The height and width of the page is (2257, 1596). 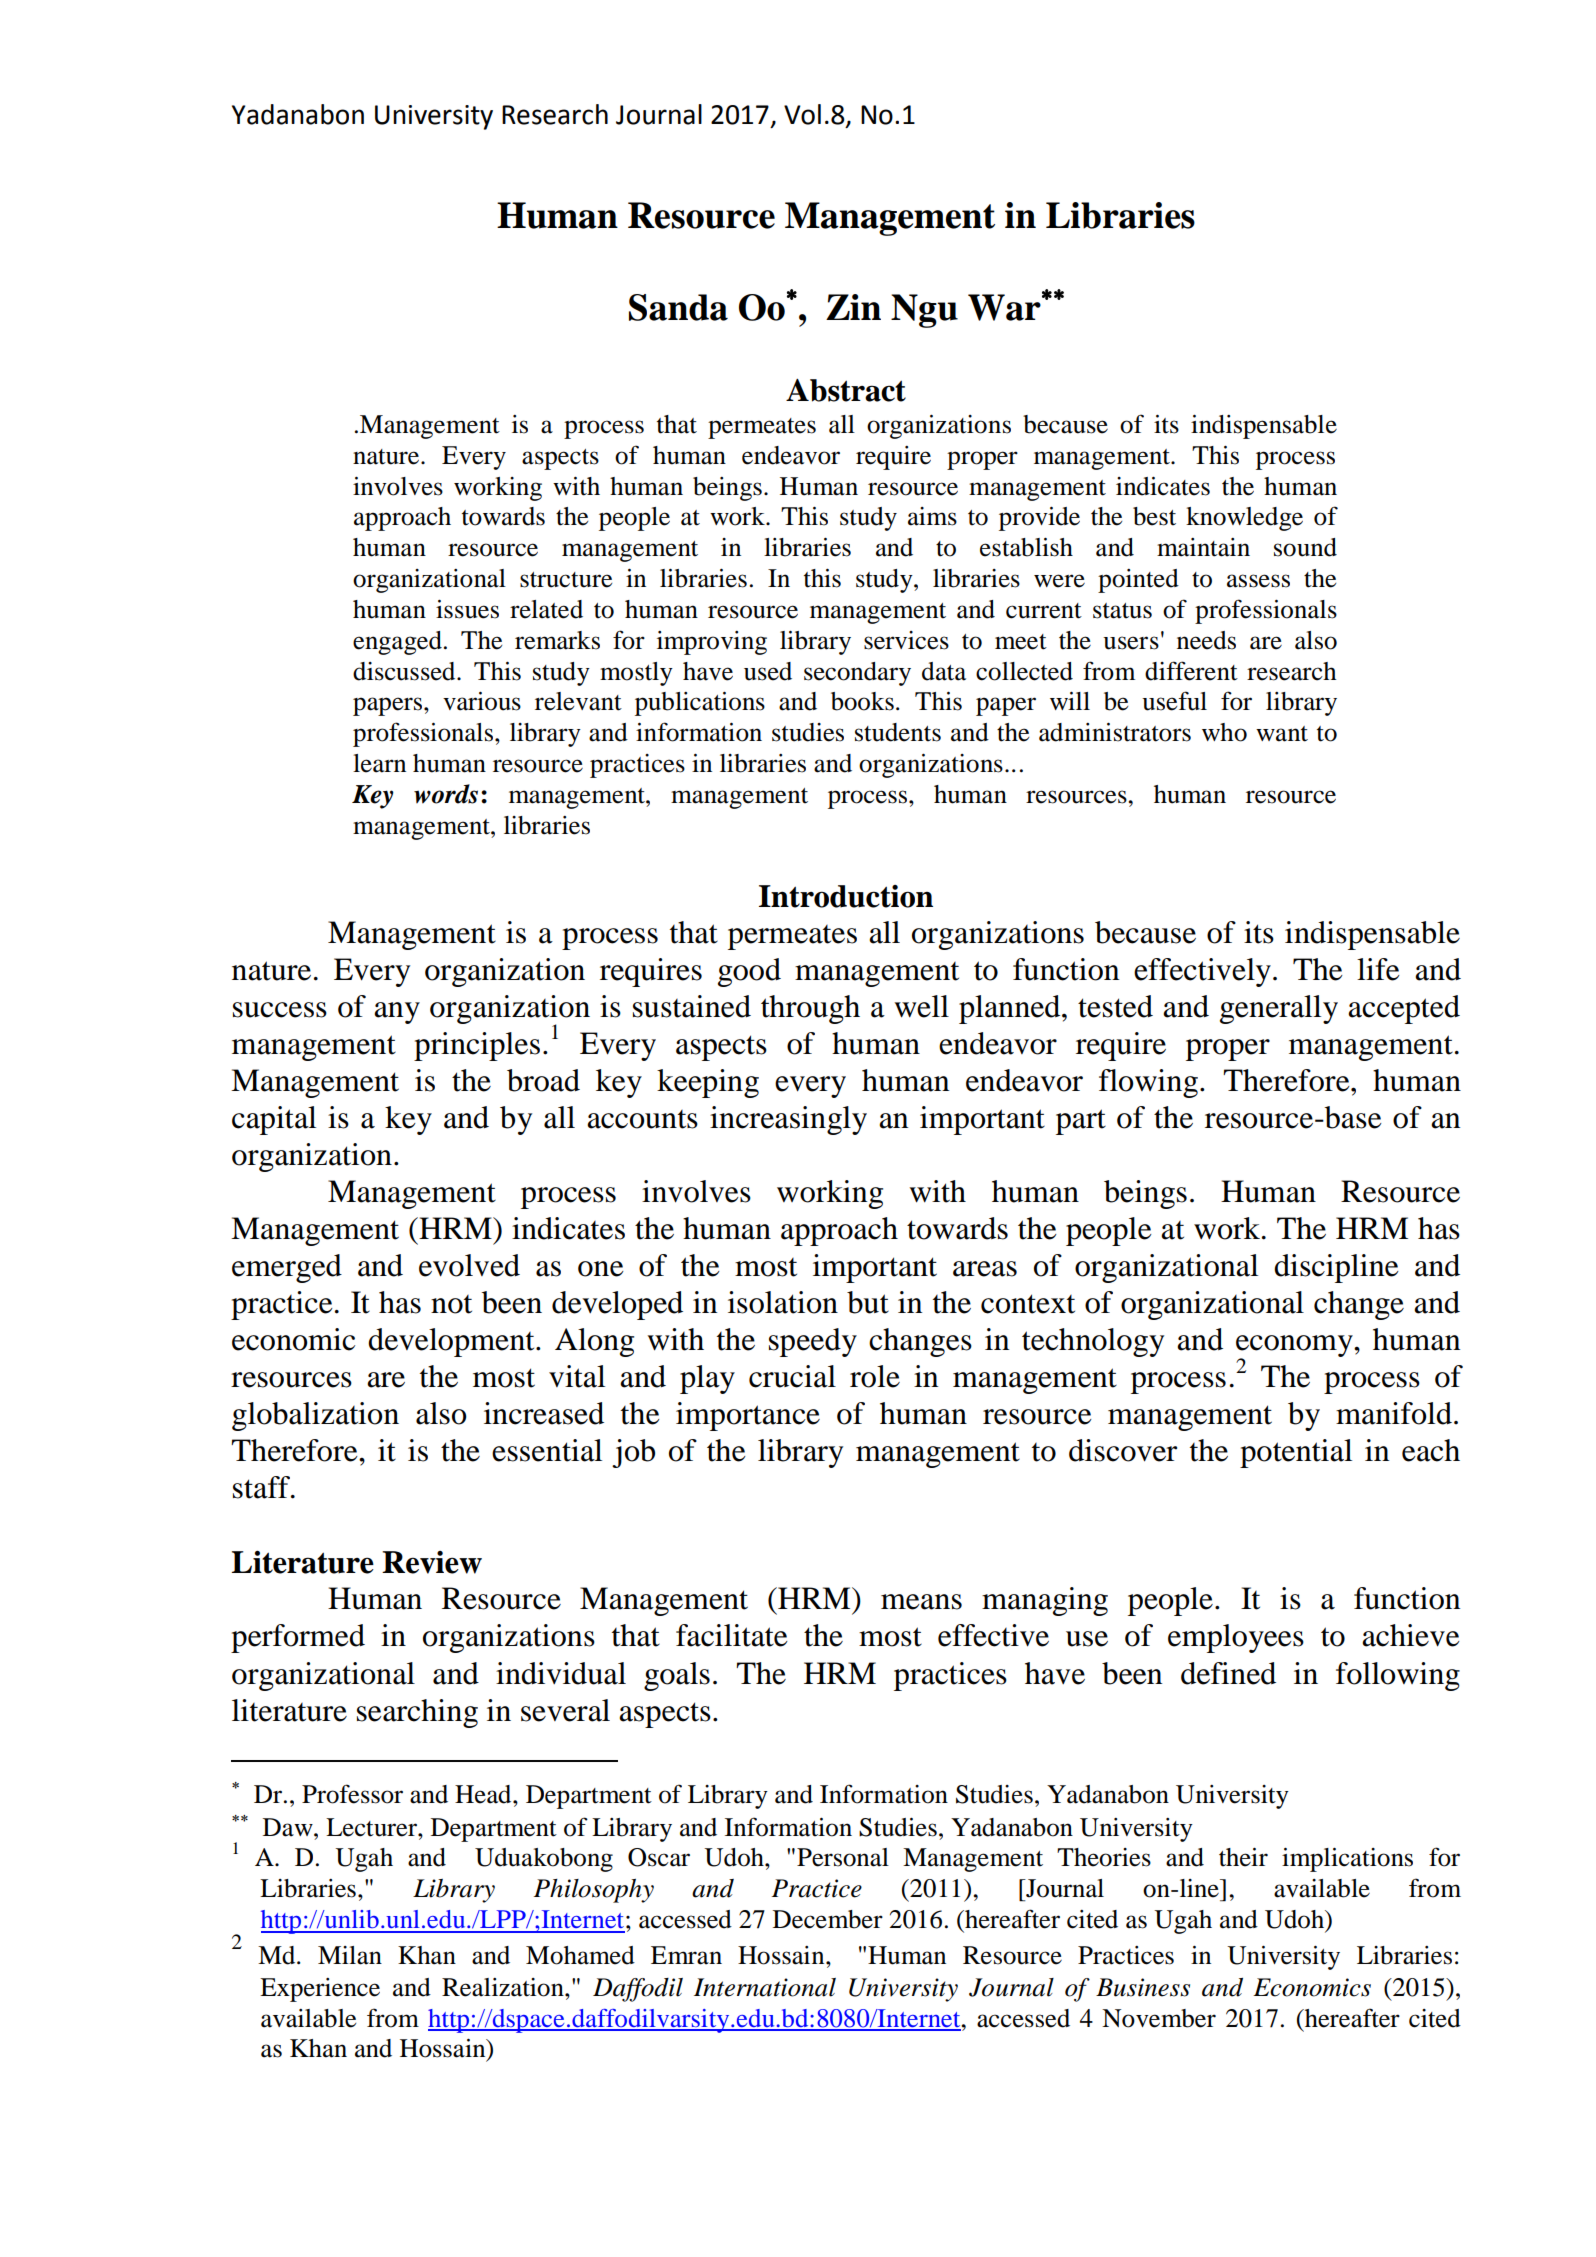 I want to click on December, so click(x=828, y=1919).
